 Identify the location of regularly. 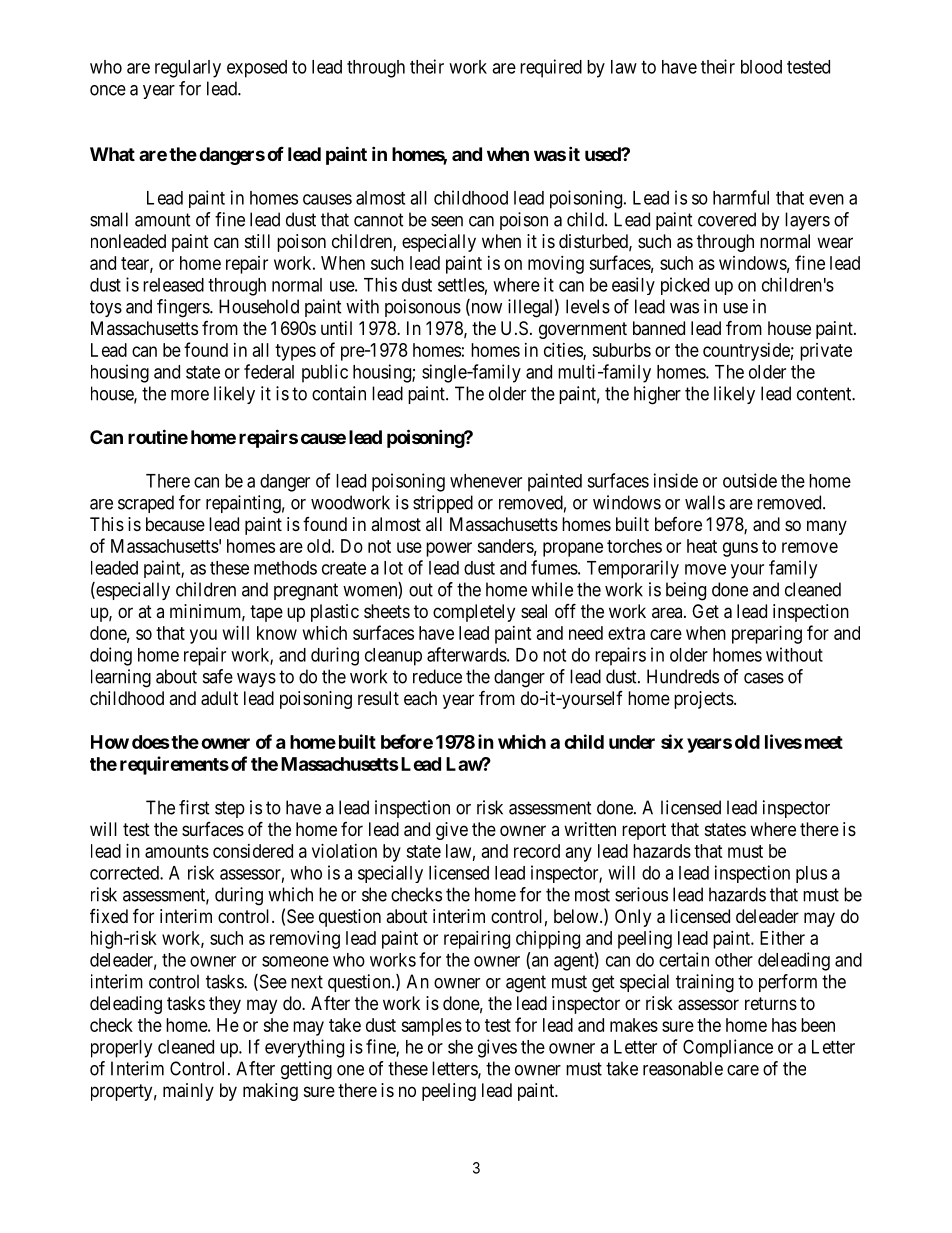
(188, 69).
